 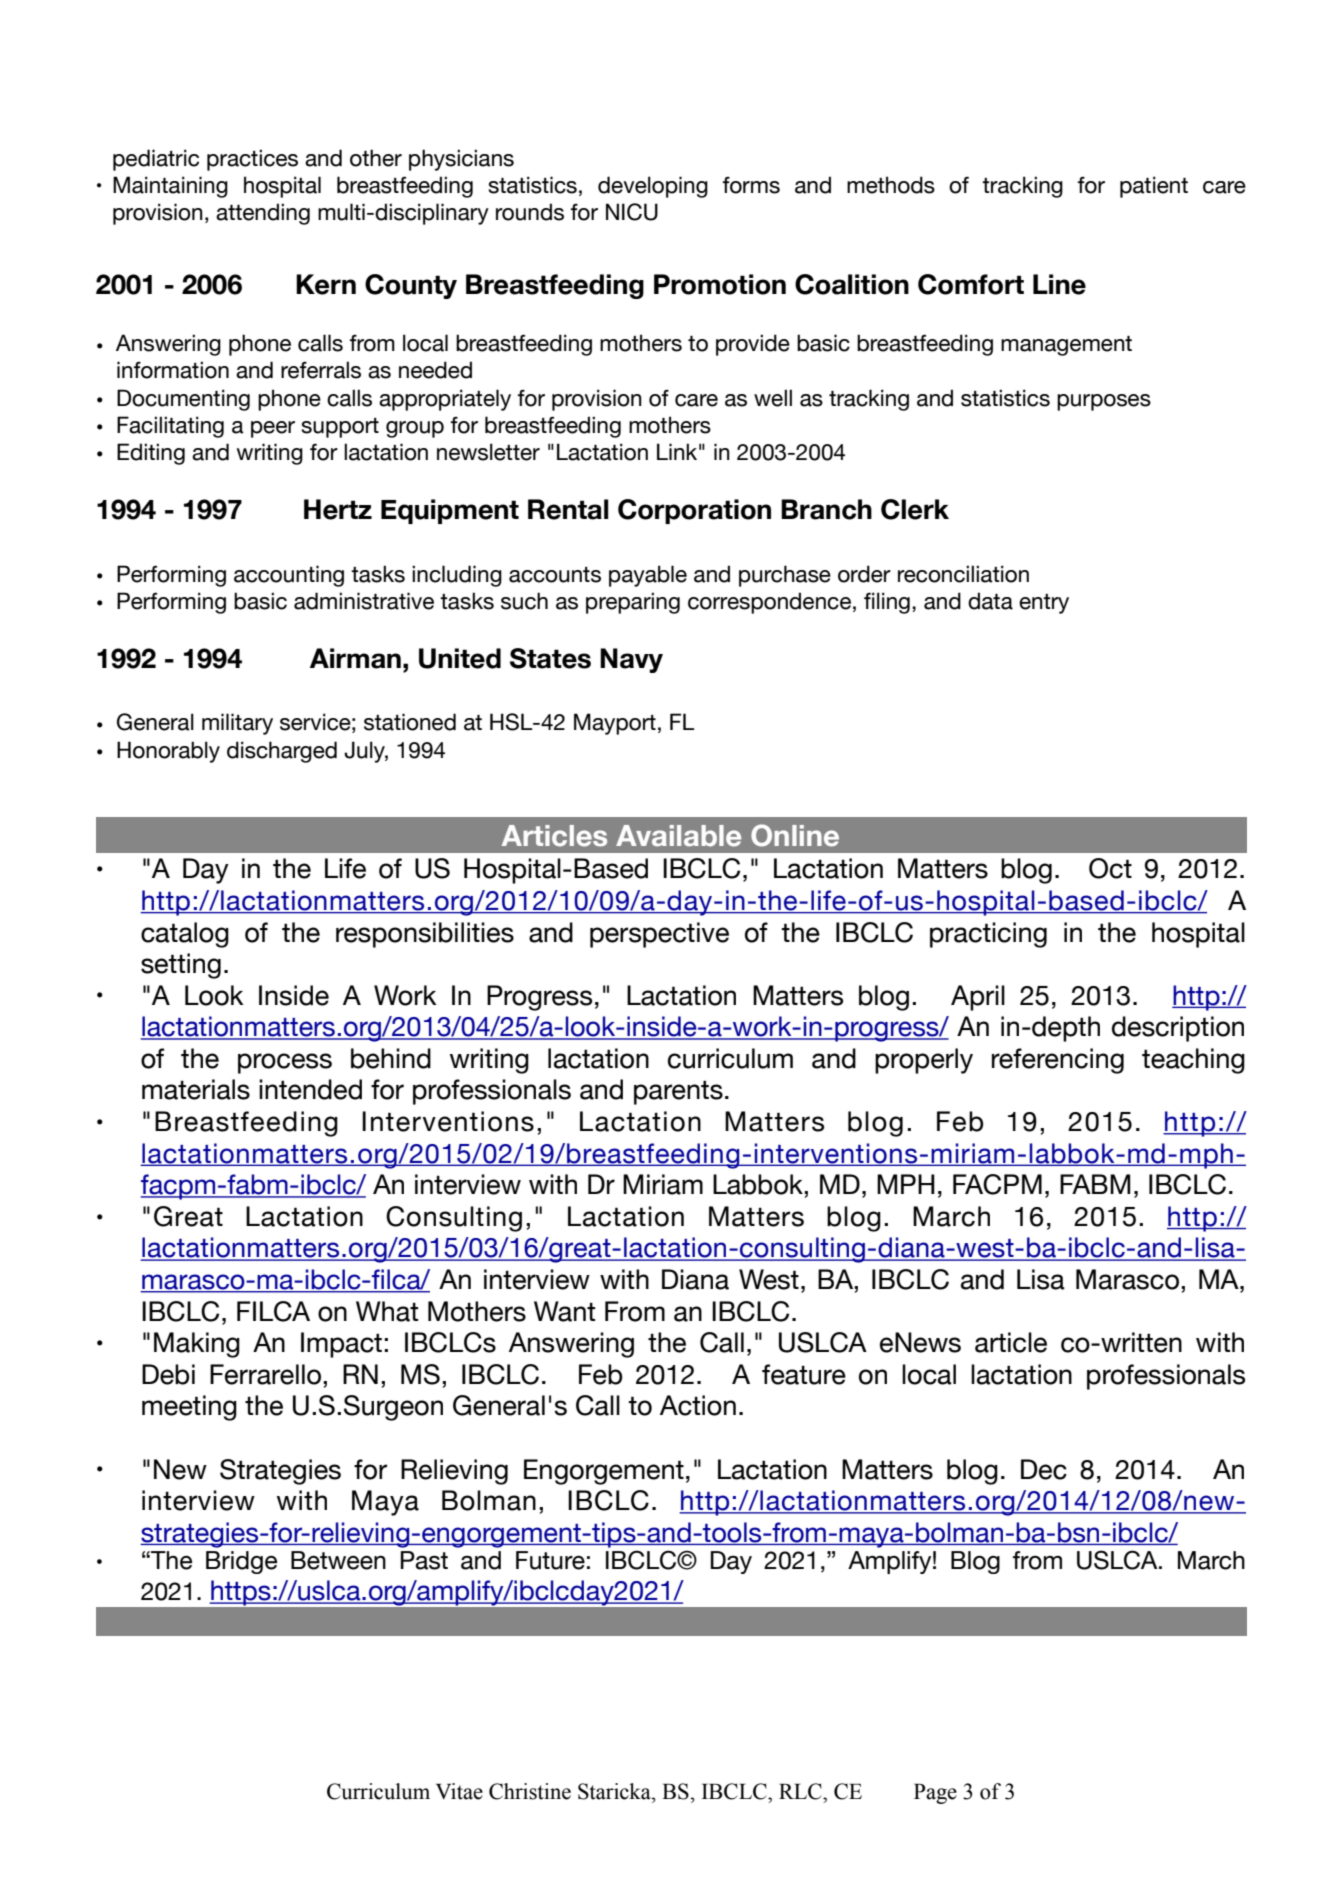 What do you see at coordinates (181, 966) in the screenshot?
I see `setting` at bounding box center [181, 966].
